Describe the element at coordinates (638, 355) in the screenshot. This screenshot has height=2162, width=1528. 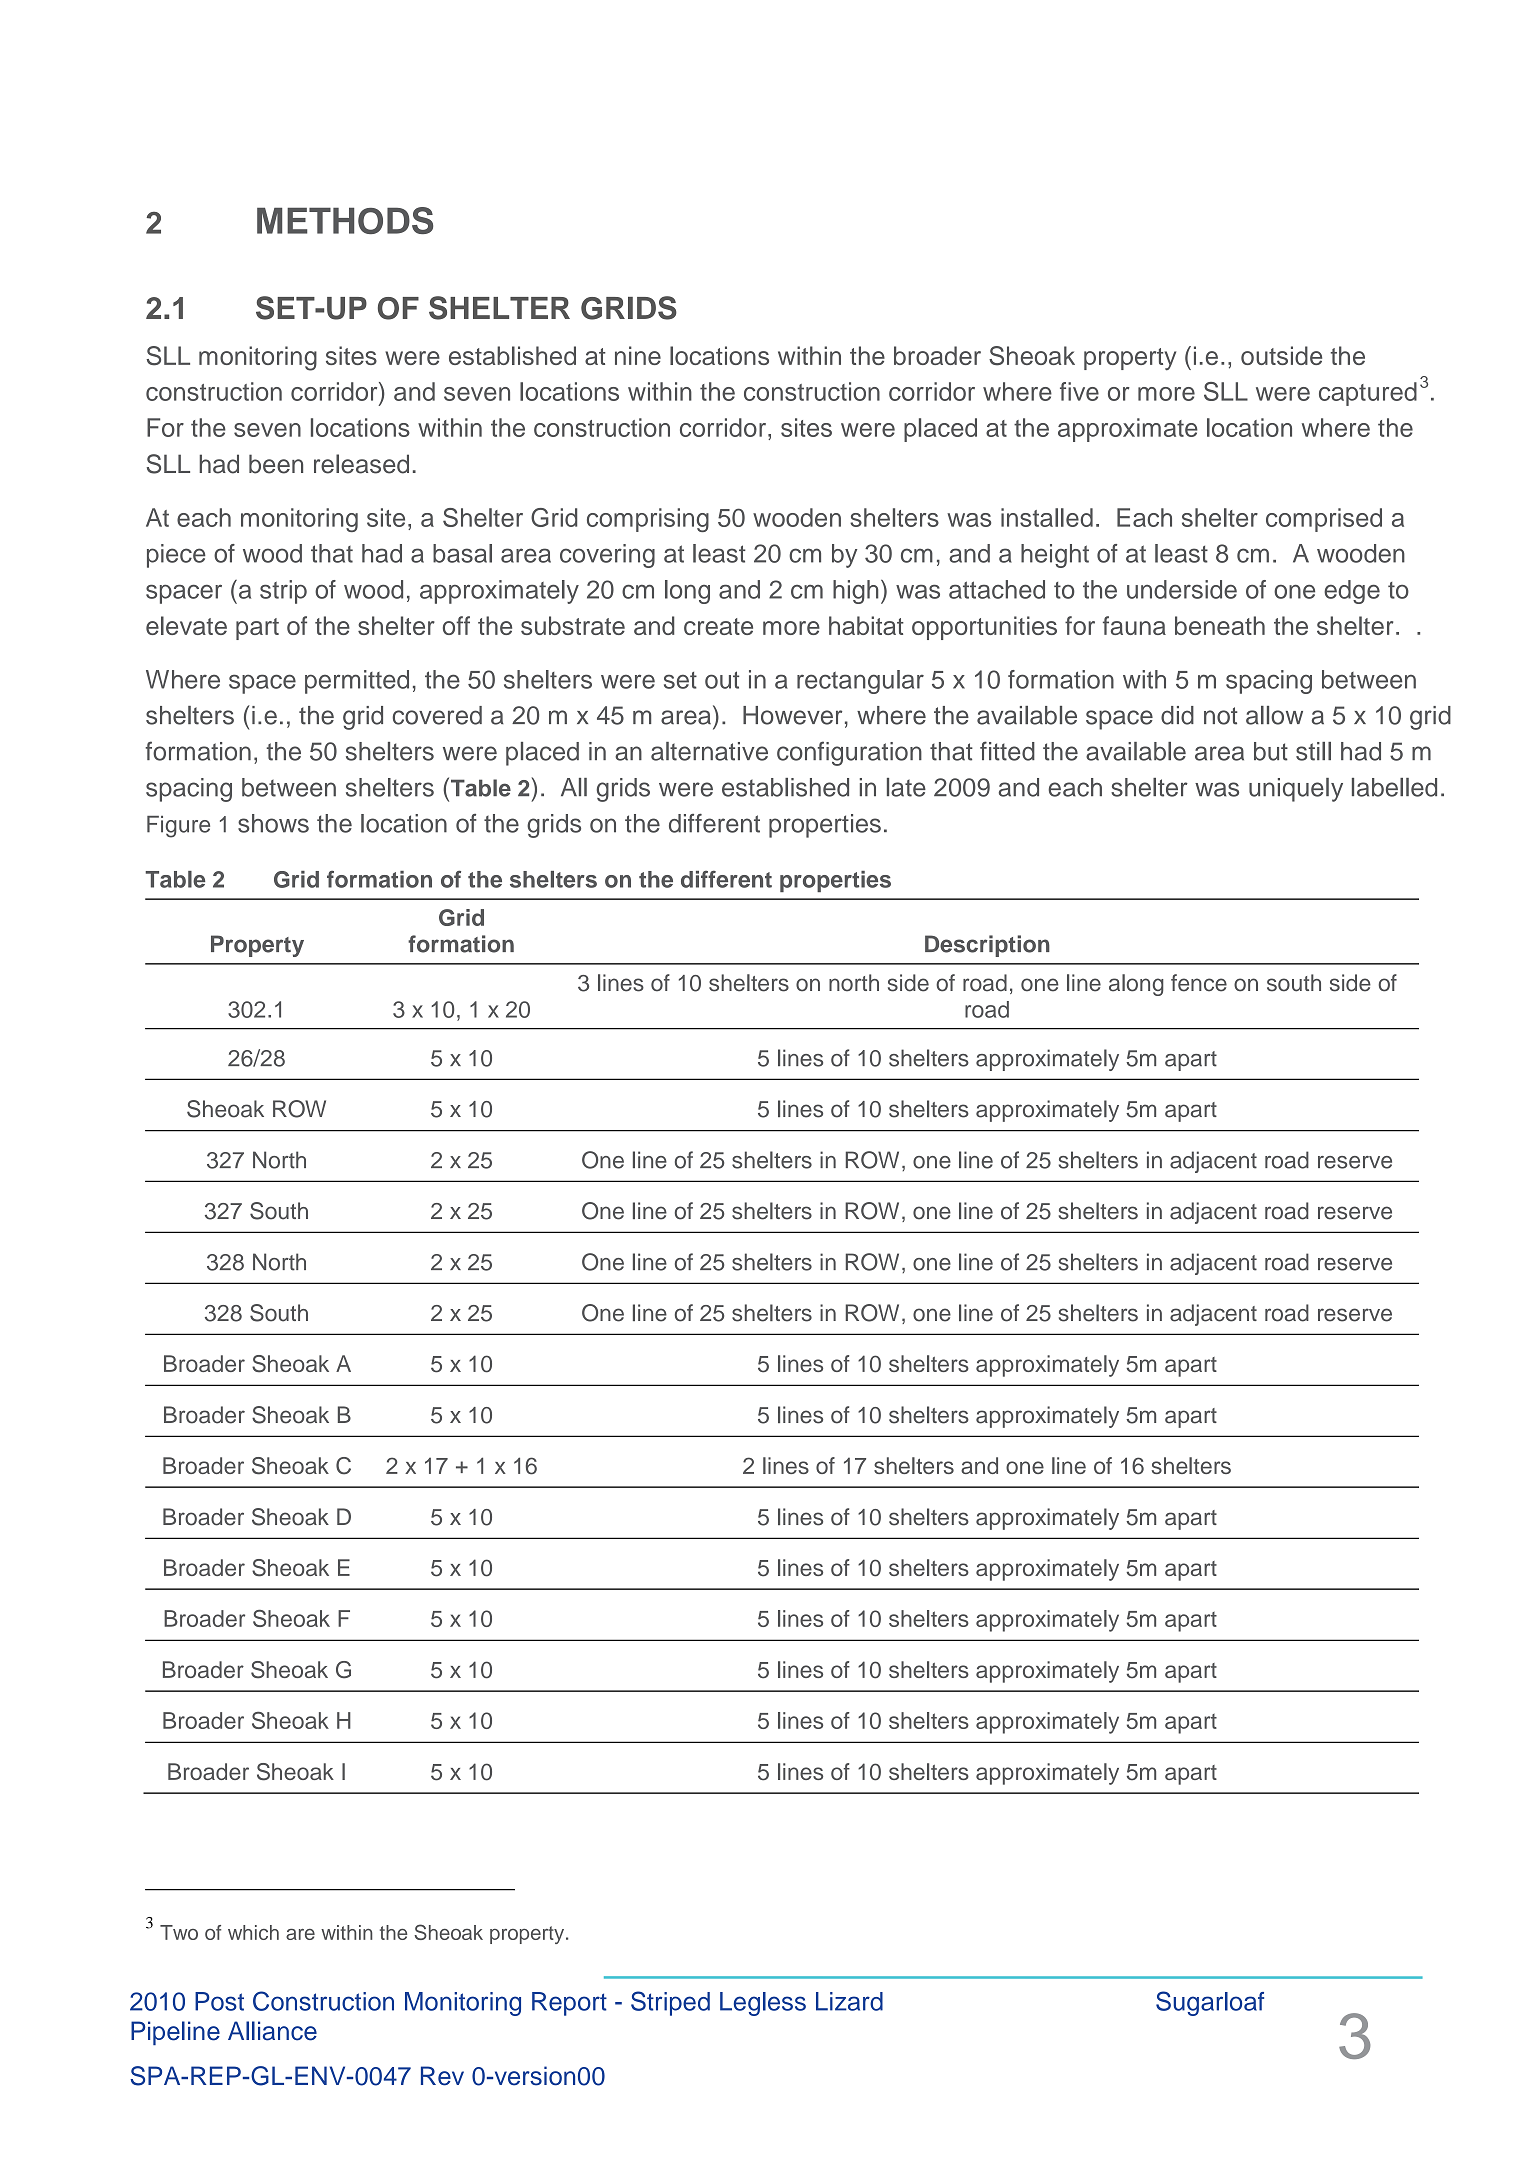
I see `nine` at that location.
